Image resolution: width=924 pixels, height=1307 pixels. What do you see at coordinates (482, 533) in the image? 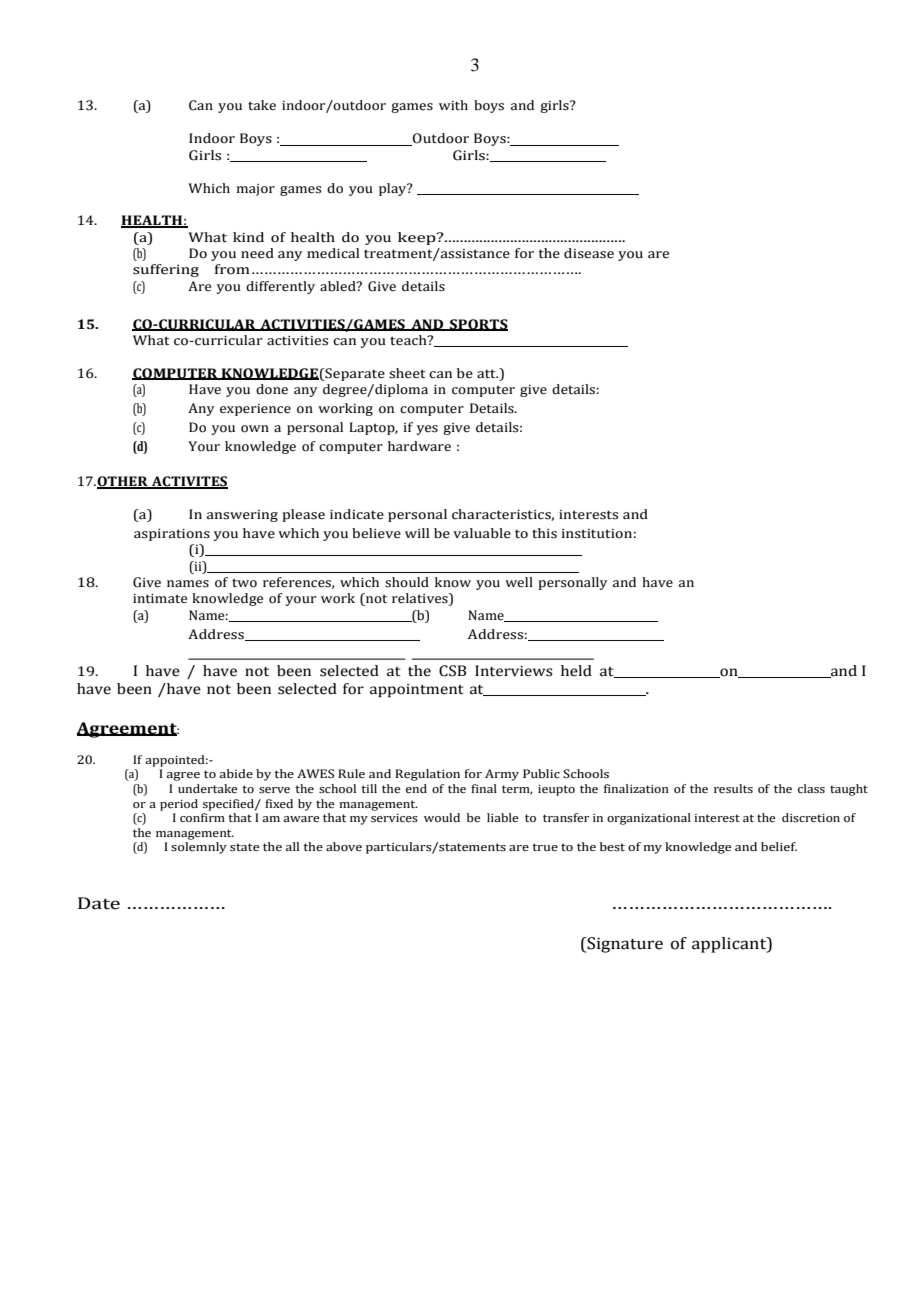
I see `valuable` at bounding box center [482, 533].
